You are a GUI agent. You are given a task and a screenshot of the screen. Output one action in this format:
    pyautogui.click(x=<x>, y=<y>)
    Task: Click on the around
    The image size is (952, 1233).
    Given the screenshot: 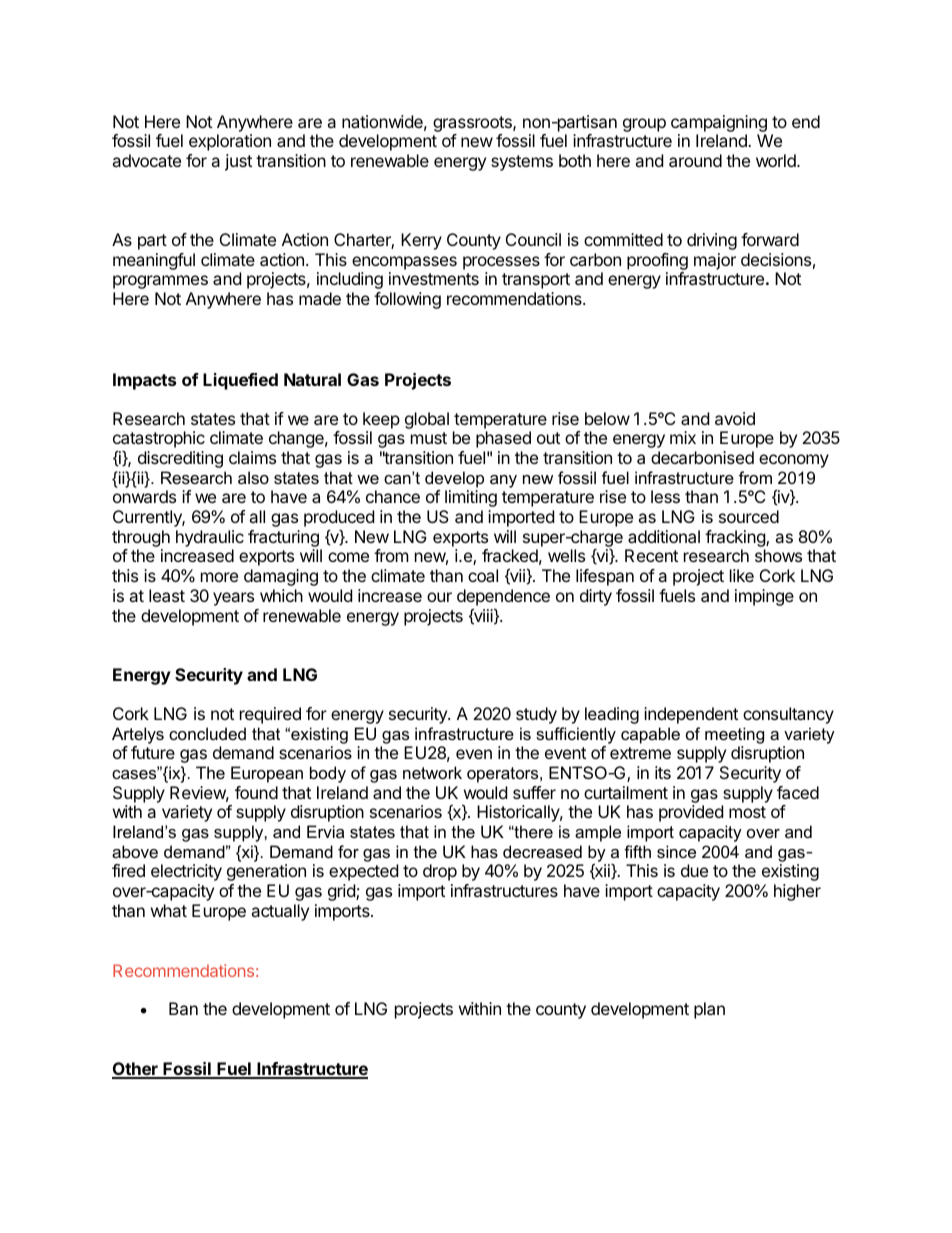 What is the action you would take?
    pyautogui.click(x=695, y=160)
